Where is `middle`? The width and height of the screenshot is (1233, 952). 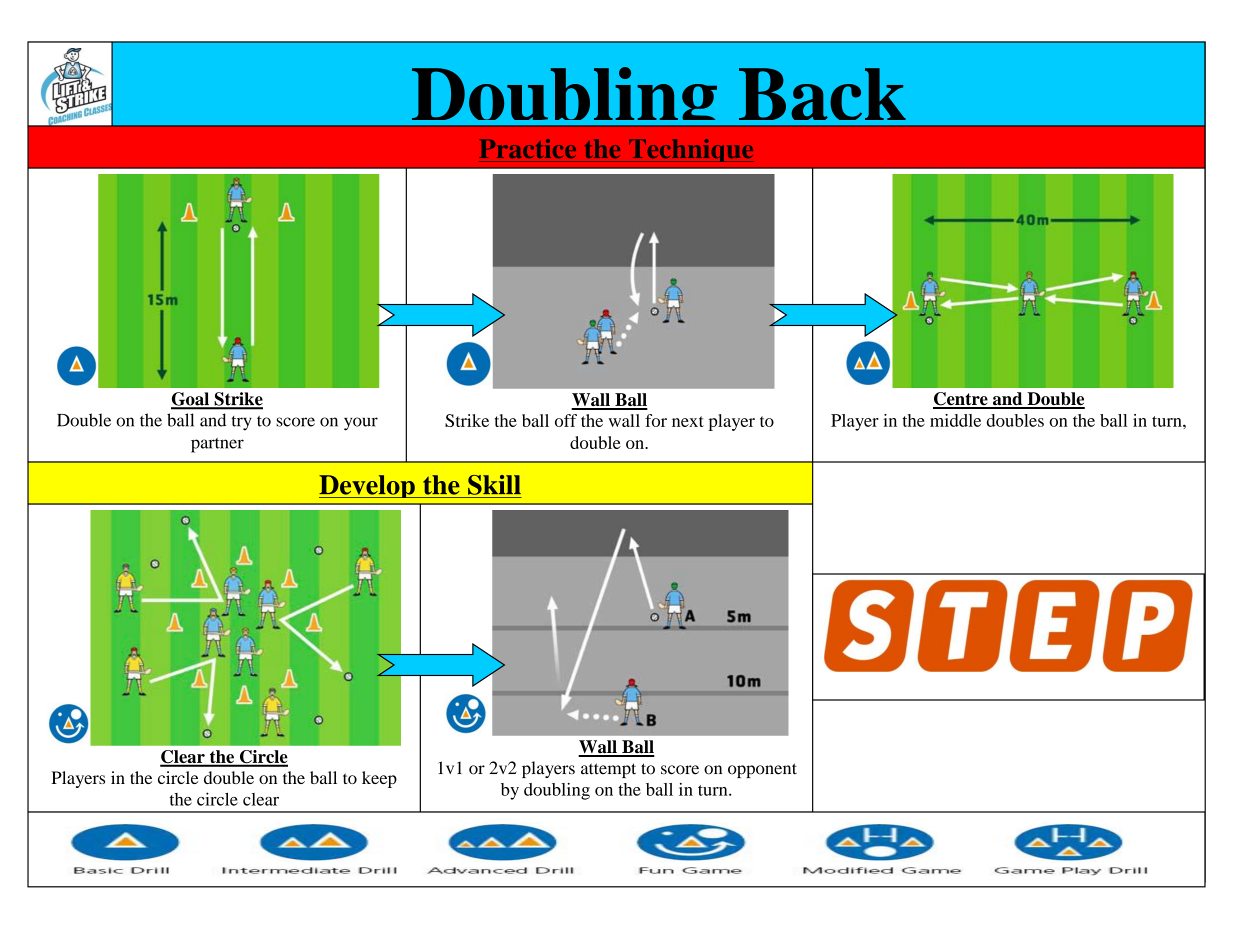 middle is located at coordinates (955, 420).
